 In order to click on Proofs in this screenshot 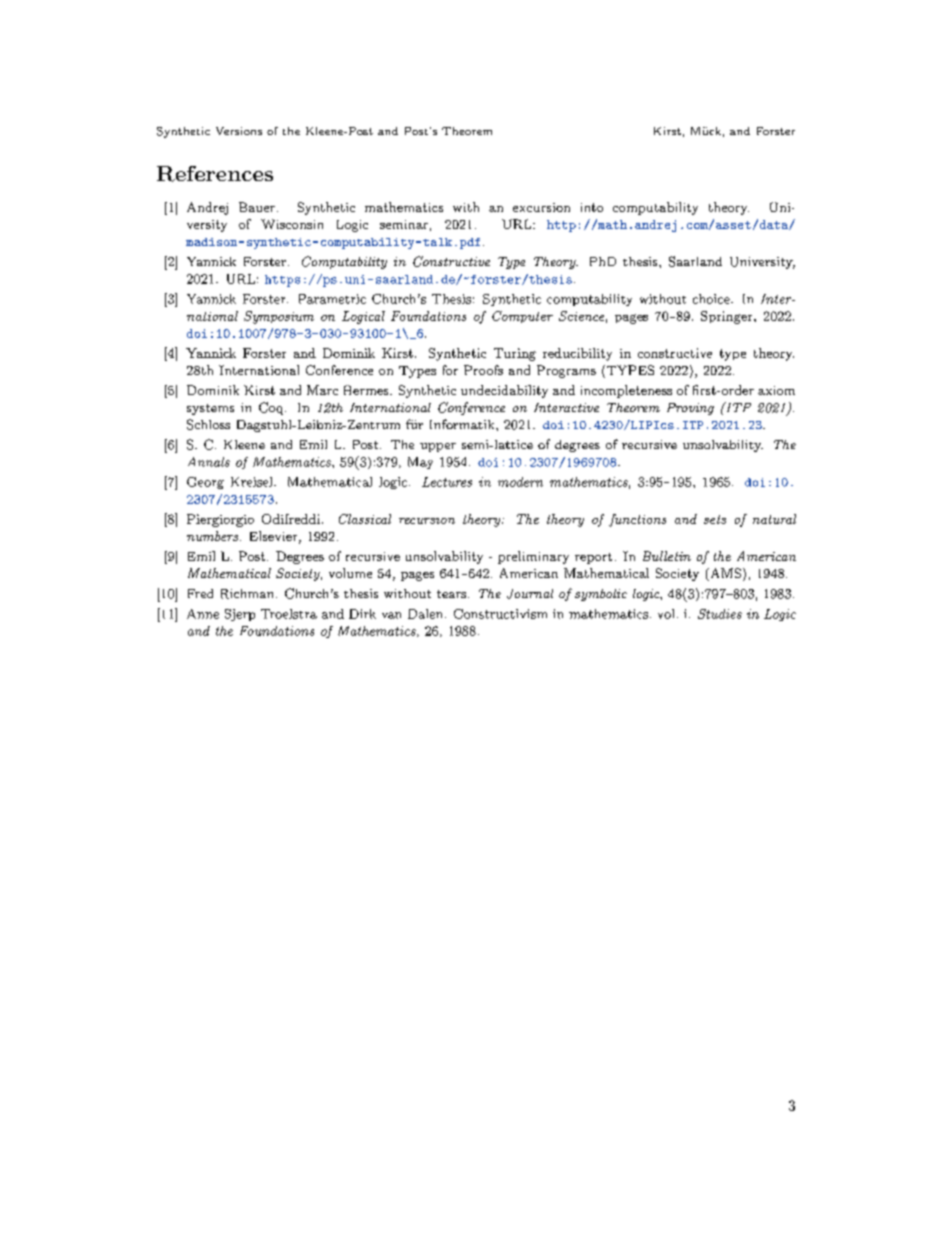, I will do `click(483, 370)`.
